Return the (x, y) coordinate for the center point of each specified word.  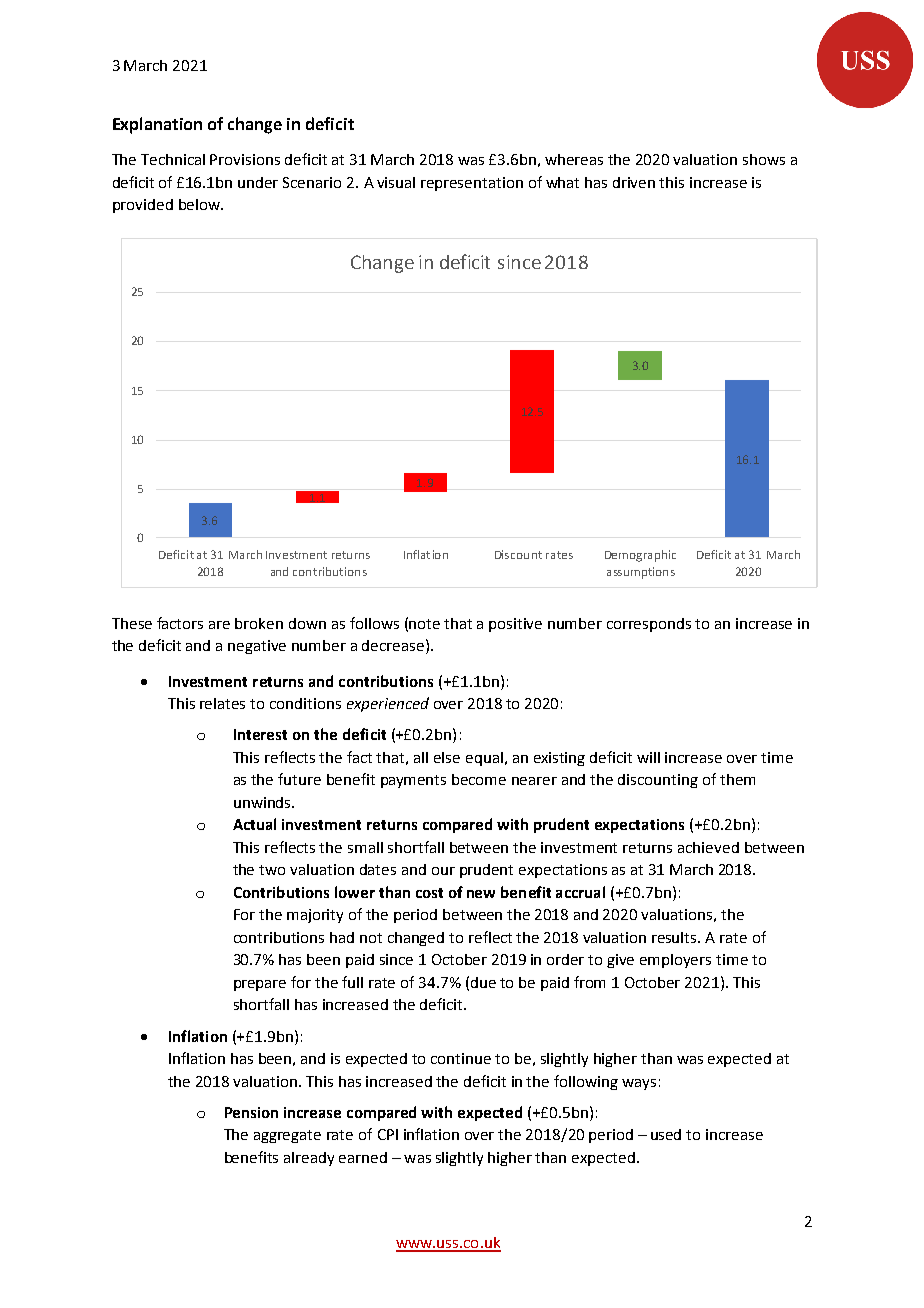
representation (472, 184)
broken (259, 623)
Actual (254, 824)
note (424, 624)
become (479, 779)
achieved (708, 847)
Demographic (640, 556)
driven (634, 182)
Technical (173, 159)
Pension (251, 1112)
